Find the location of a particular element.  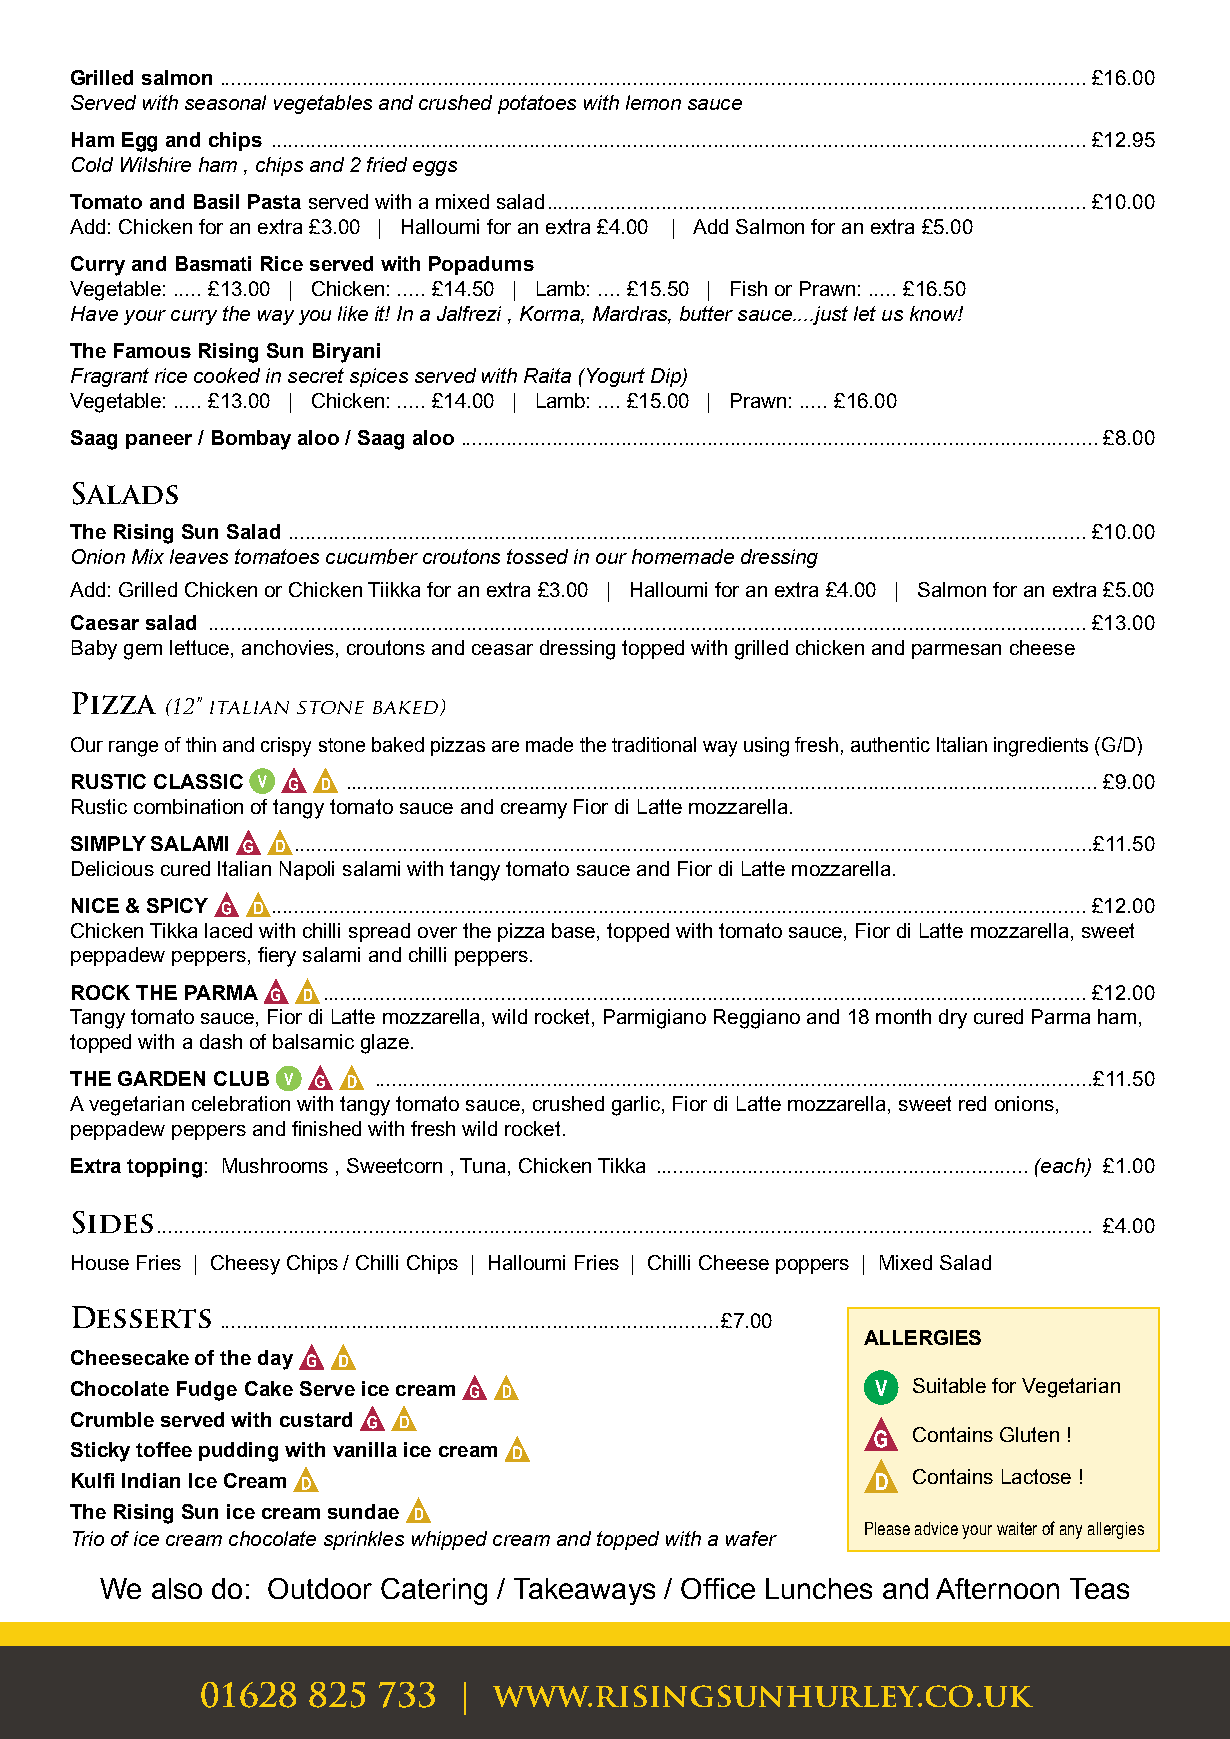

Wilshire is located at coordinates (156, 164).
